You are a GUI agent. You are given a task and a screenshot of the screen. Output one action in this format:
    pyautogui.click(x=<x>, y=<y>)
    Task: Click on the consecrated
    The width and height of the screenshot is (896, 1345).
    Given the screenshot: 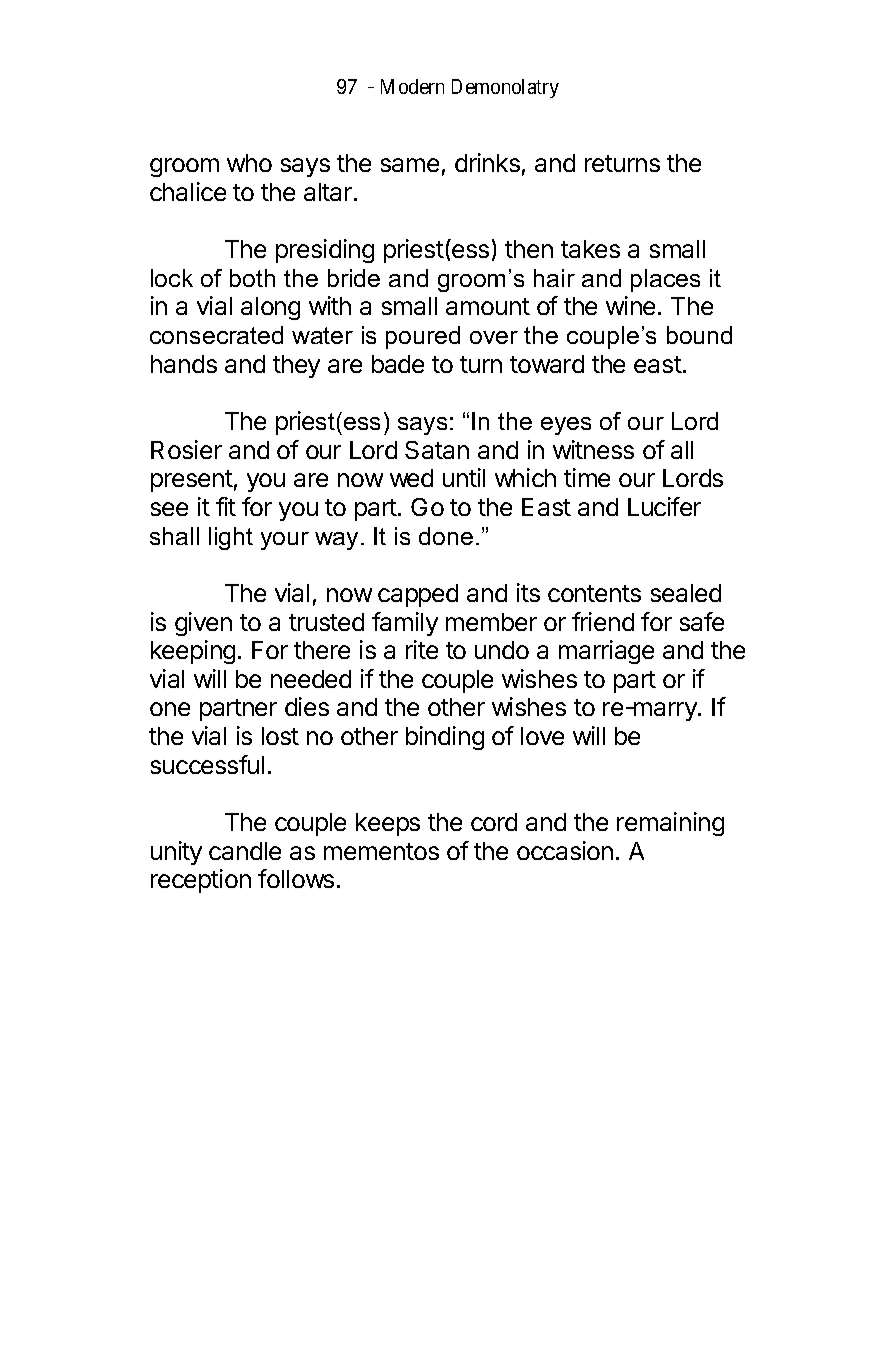 What is the action you would take?
    pyautogui.click(x=216, y=335)
